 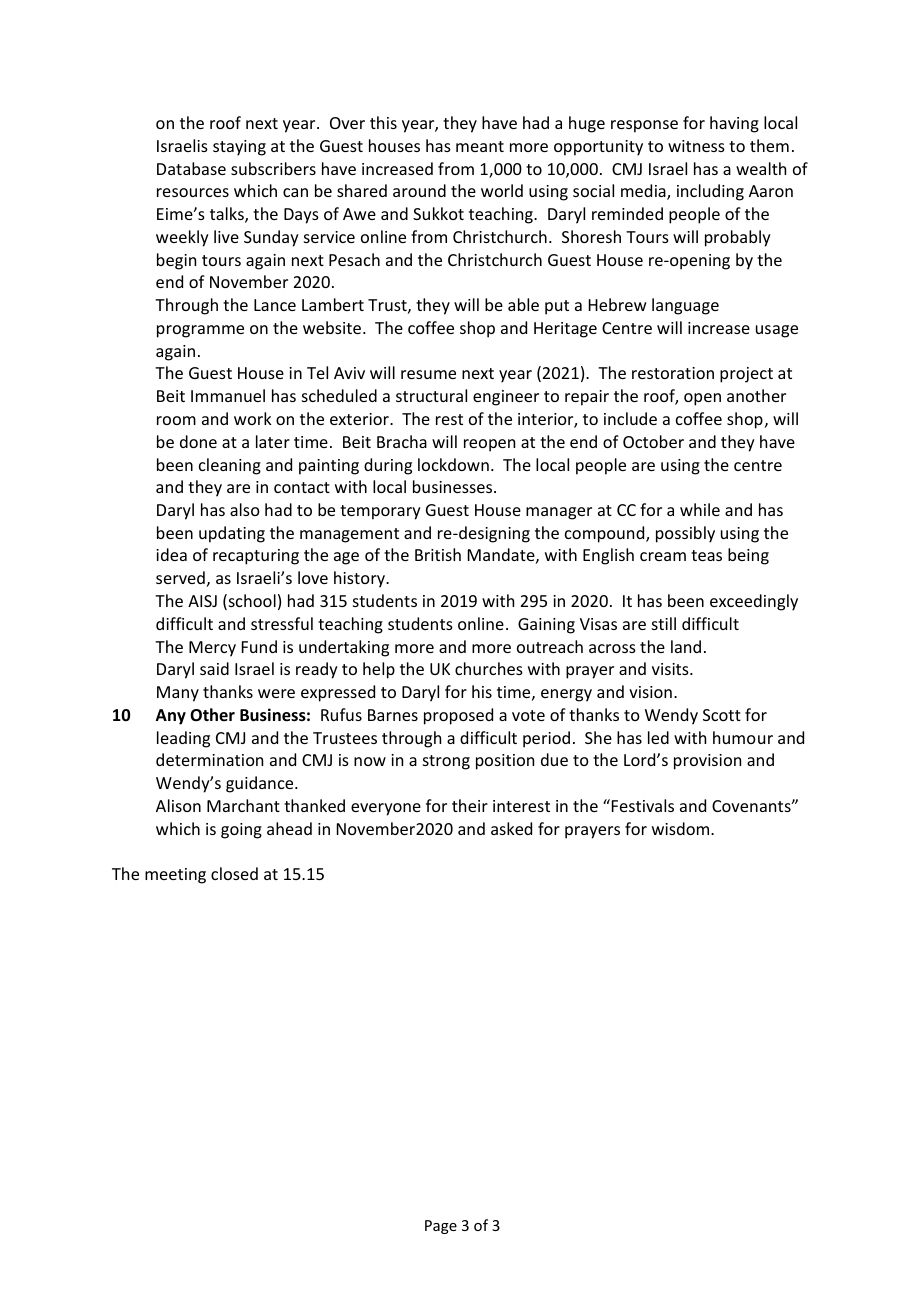 I want to click on teas, so click(x=706, y=555).
